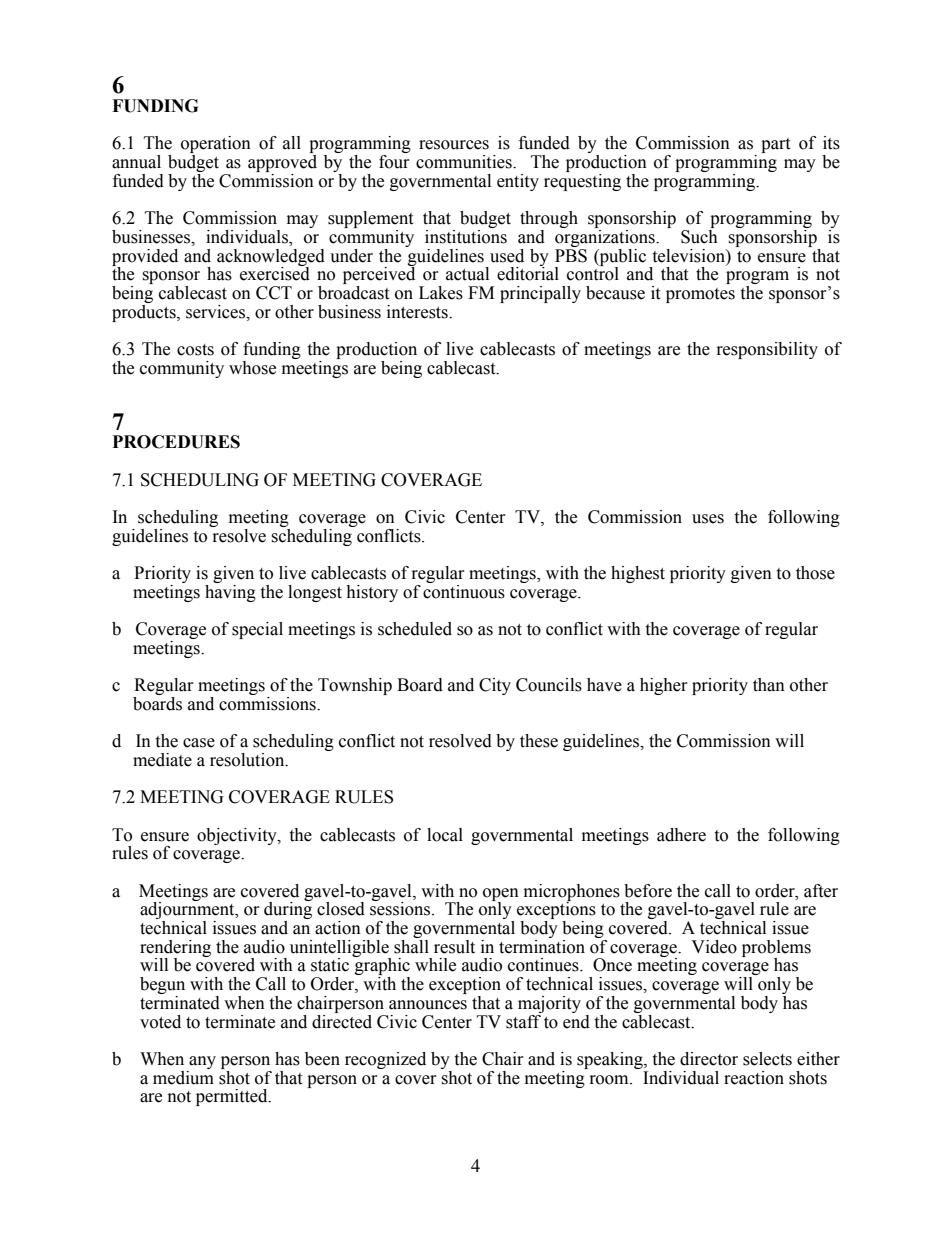  Describe the element at coordinates (465, 162) in the document. I see `communities` at that location.
